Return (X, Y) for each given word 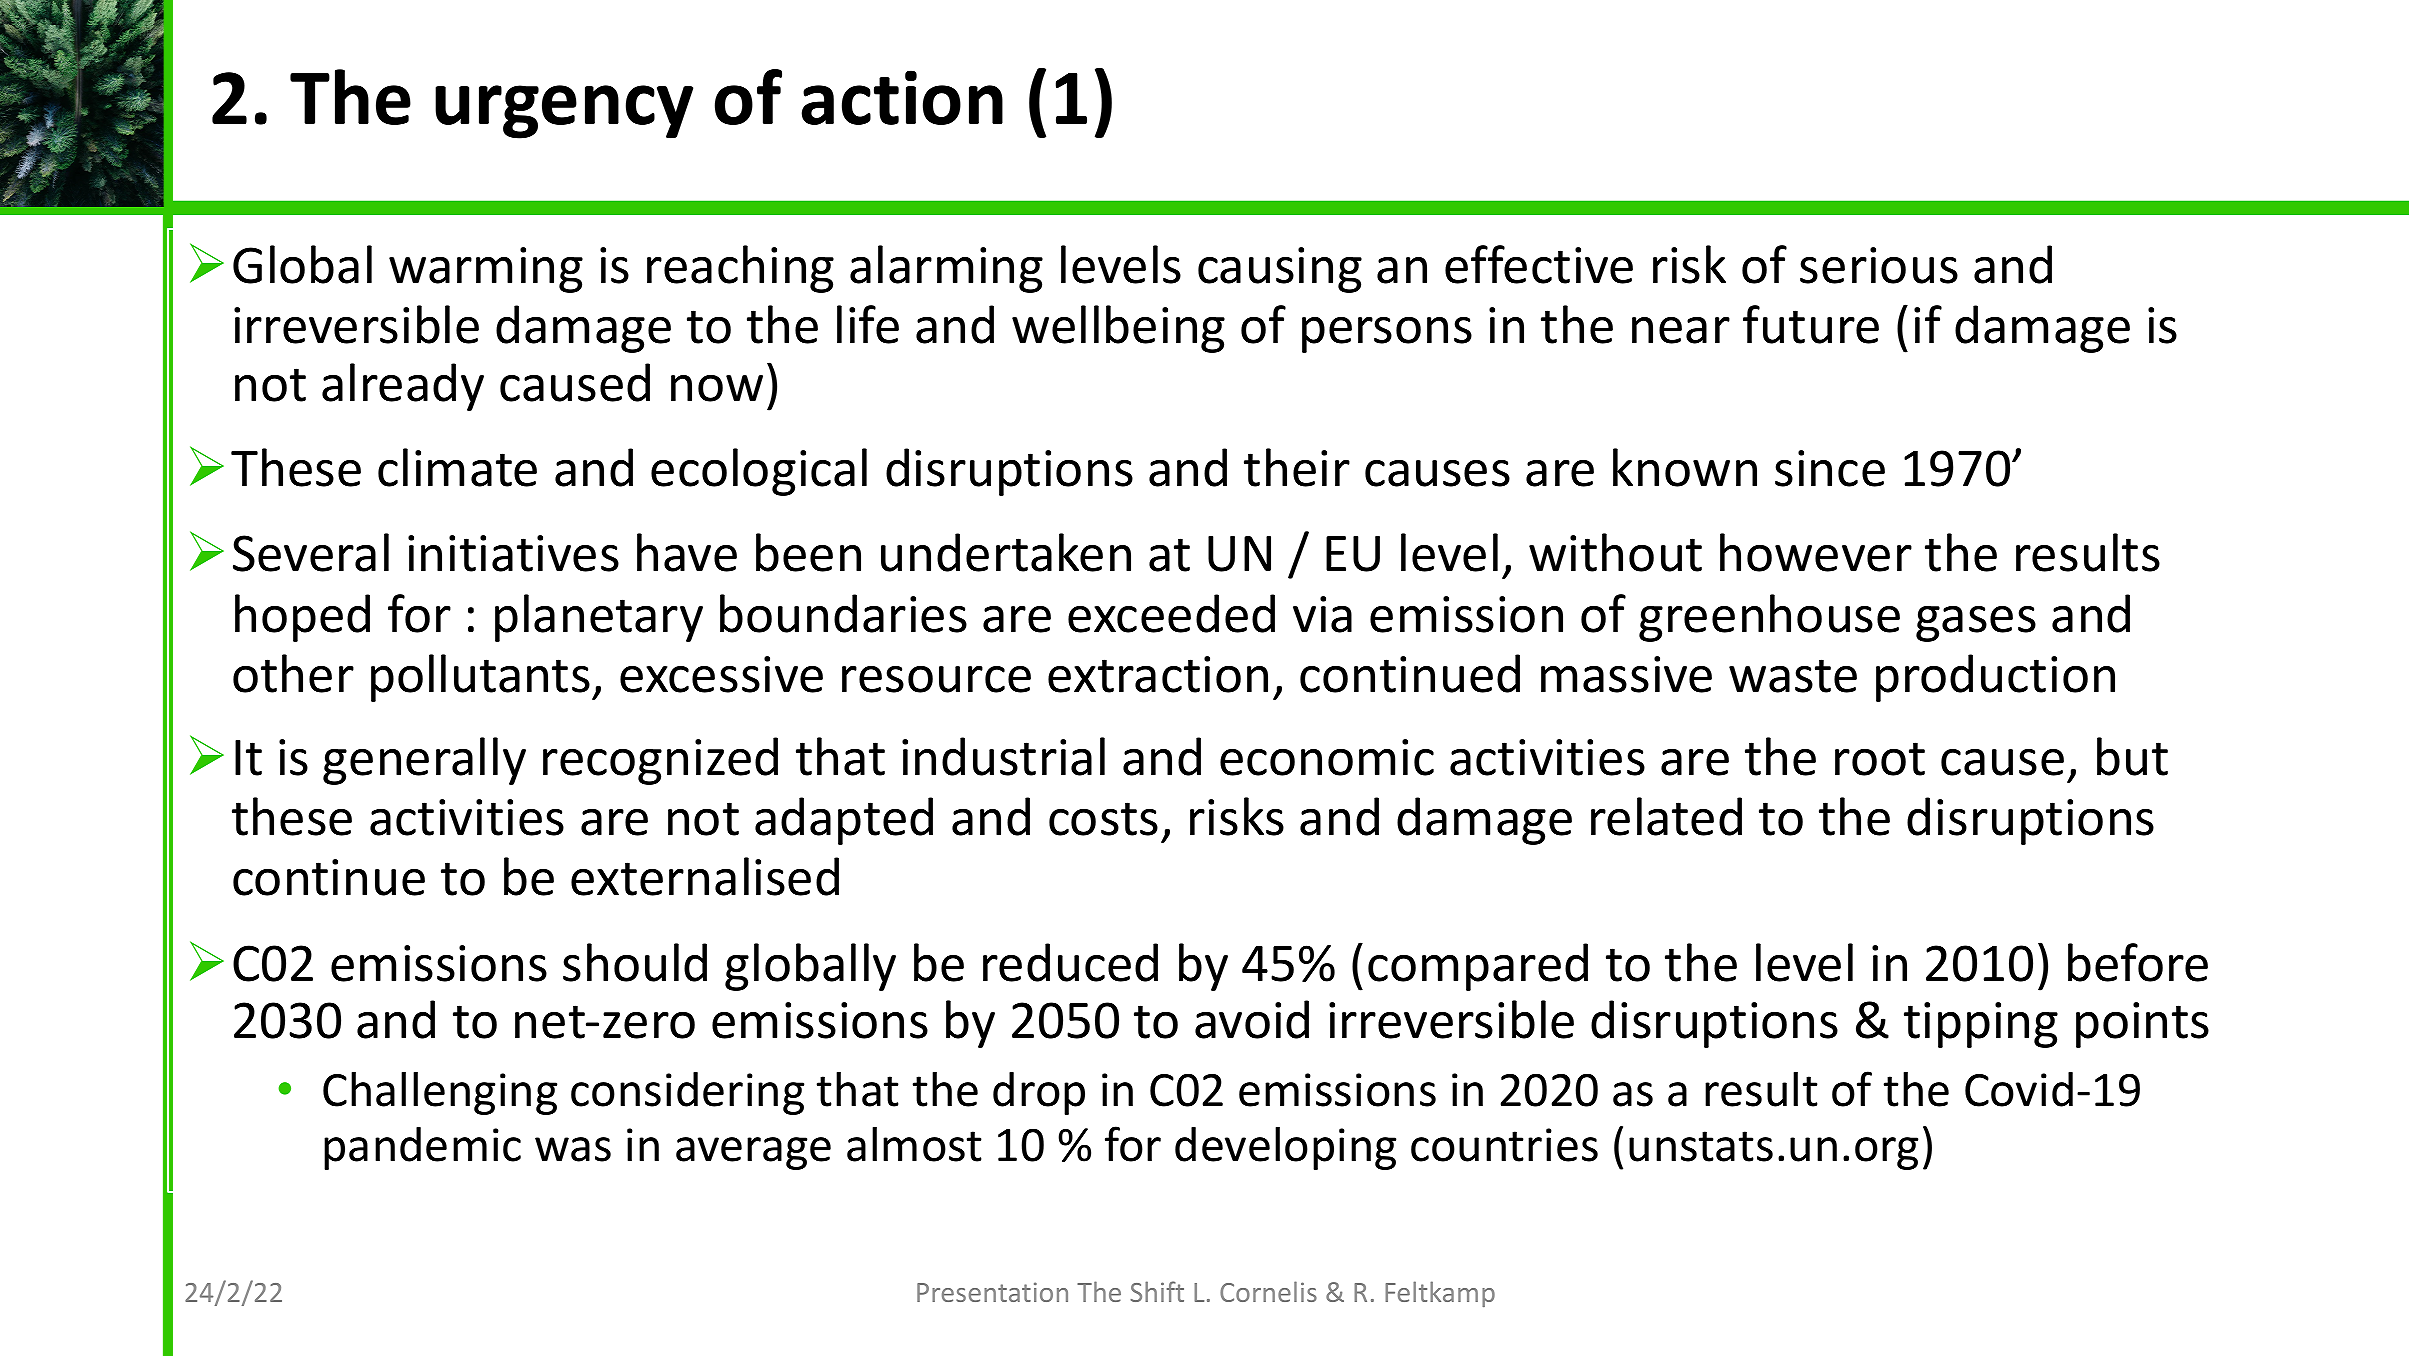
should (635, 962)
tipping (1981, 1025)
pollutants (480, 678)
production (1995, 678)
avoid (1252, 1019)
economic (1327, 757)
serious (1879, 265)
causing (1280, 270)
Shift (1157, 1291)
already (403, 387)
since (1830, 468)
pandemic (422, 1148)
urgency (564, 112)
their (1297, 467)
